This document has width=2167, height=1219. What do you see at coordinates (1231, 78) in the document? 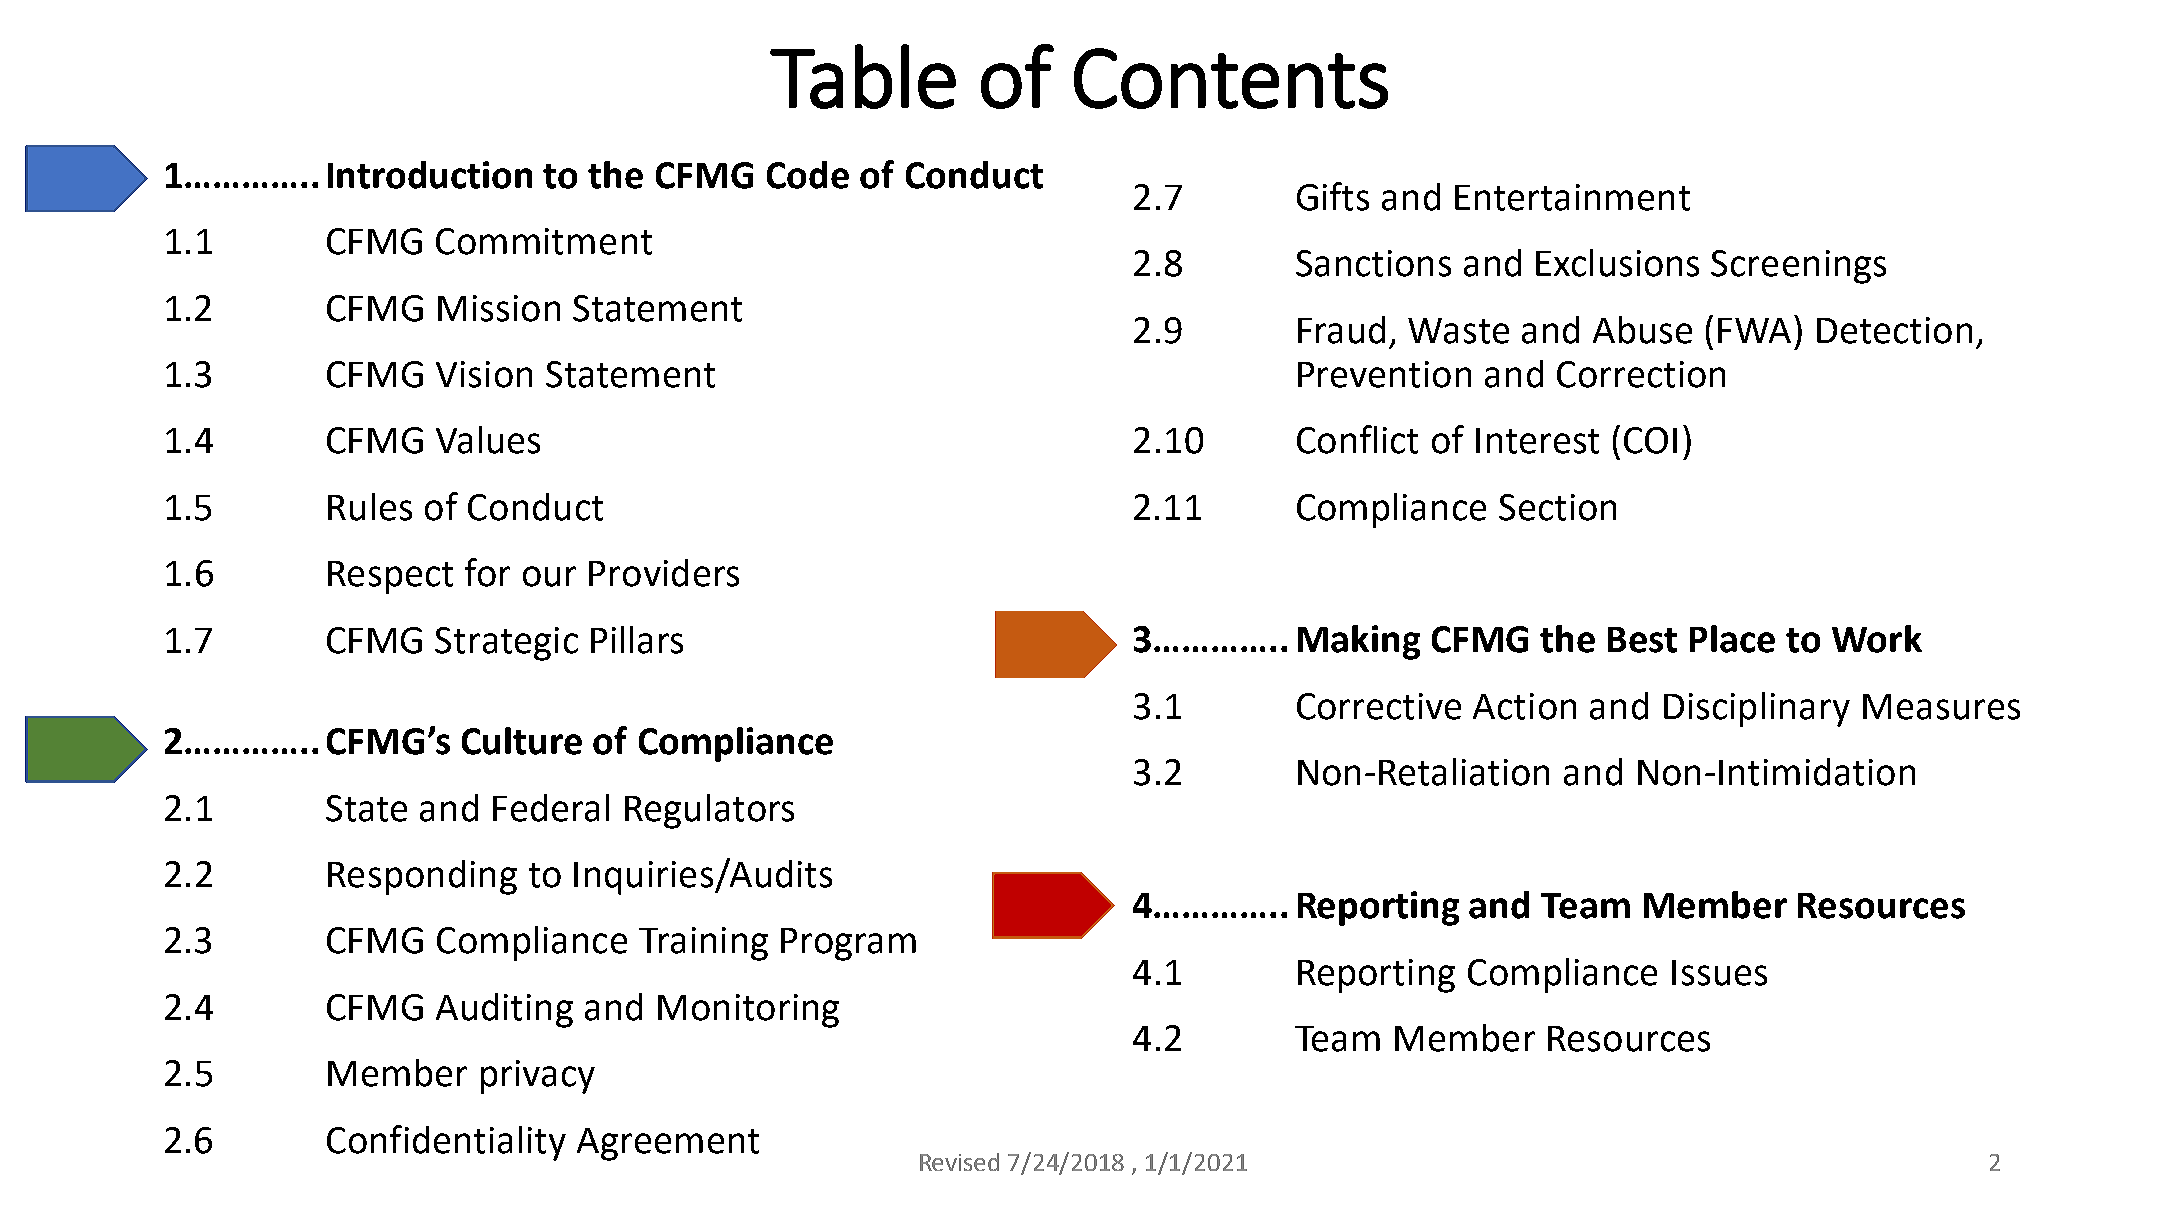
I see `Contents` at bounding box center [1231, 78].
